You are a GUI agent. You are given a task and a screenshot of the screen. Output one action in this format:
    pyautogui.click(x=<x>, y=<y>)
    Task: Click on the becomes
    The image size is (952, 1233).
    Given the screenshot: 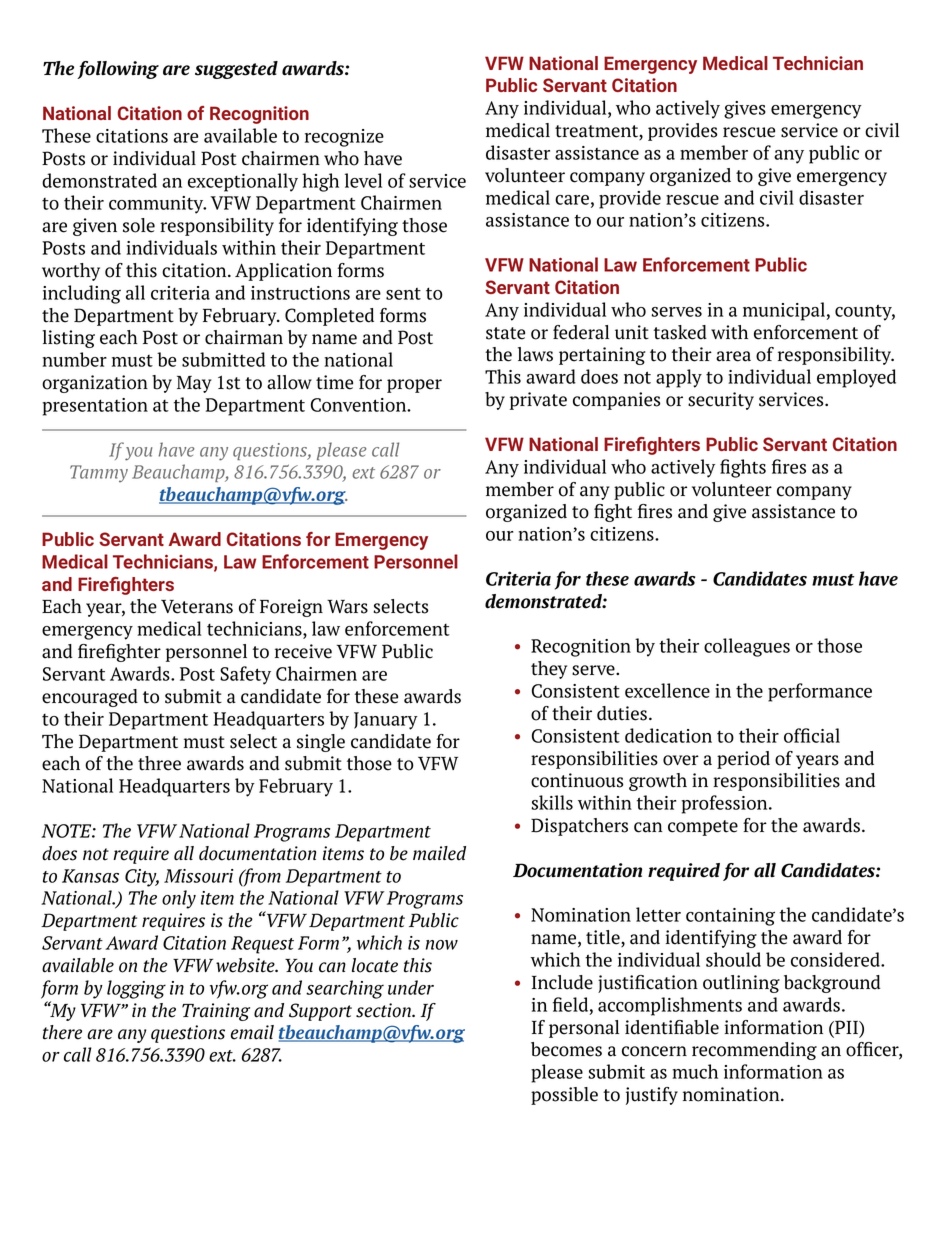 What is the action you would take?
    pyautogui.click(x=566, y=1049)
